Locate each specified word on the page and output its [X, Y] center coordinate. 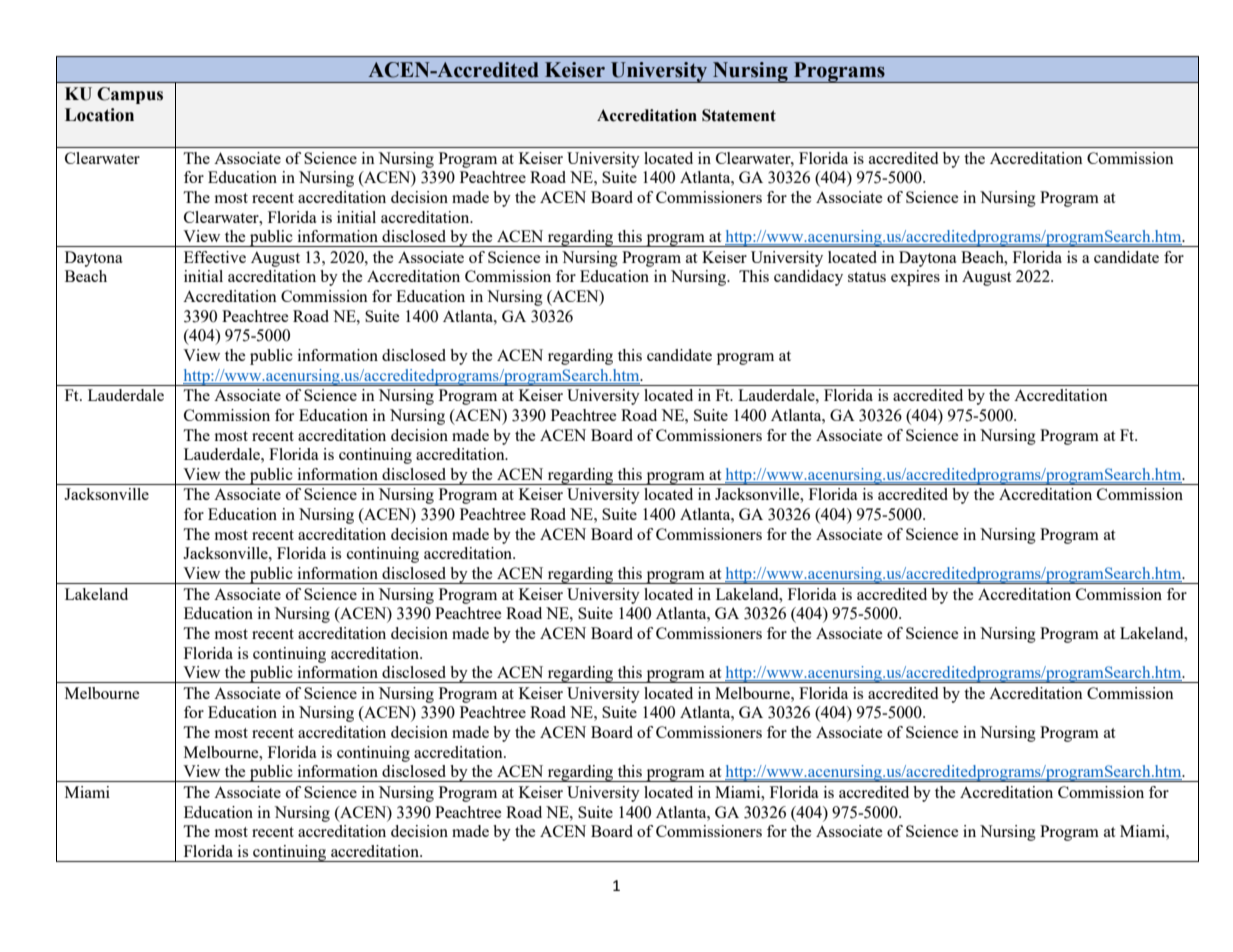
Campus [130, 95]
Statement [739, 115]
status [867, 277]
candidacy [808, 278]
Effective [215, 257]
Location [99, 115]
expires [915, 278]
